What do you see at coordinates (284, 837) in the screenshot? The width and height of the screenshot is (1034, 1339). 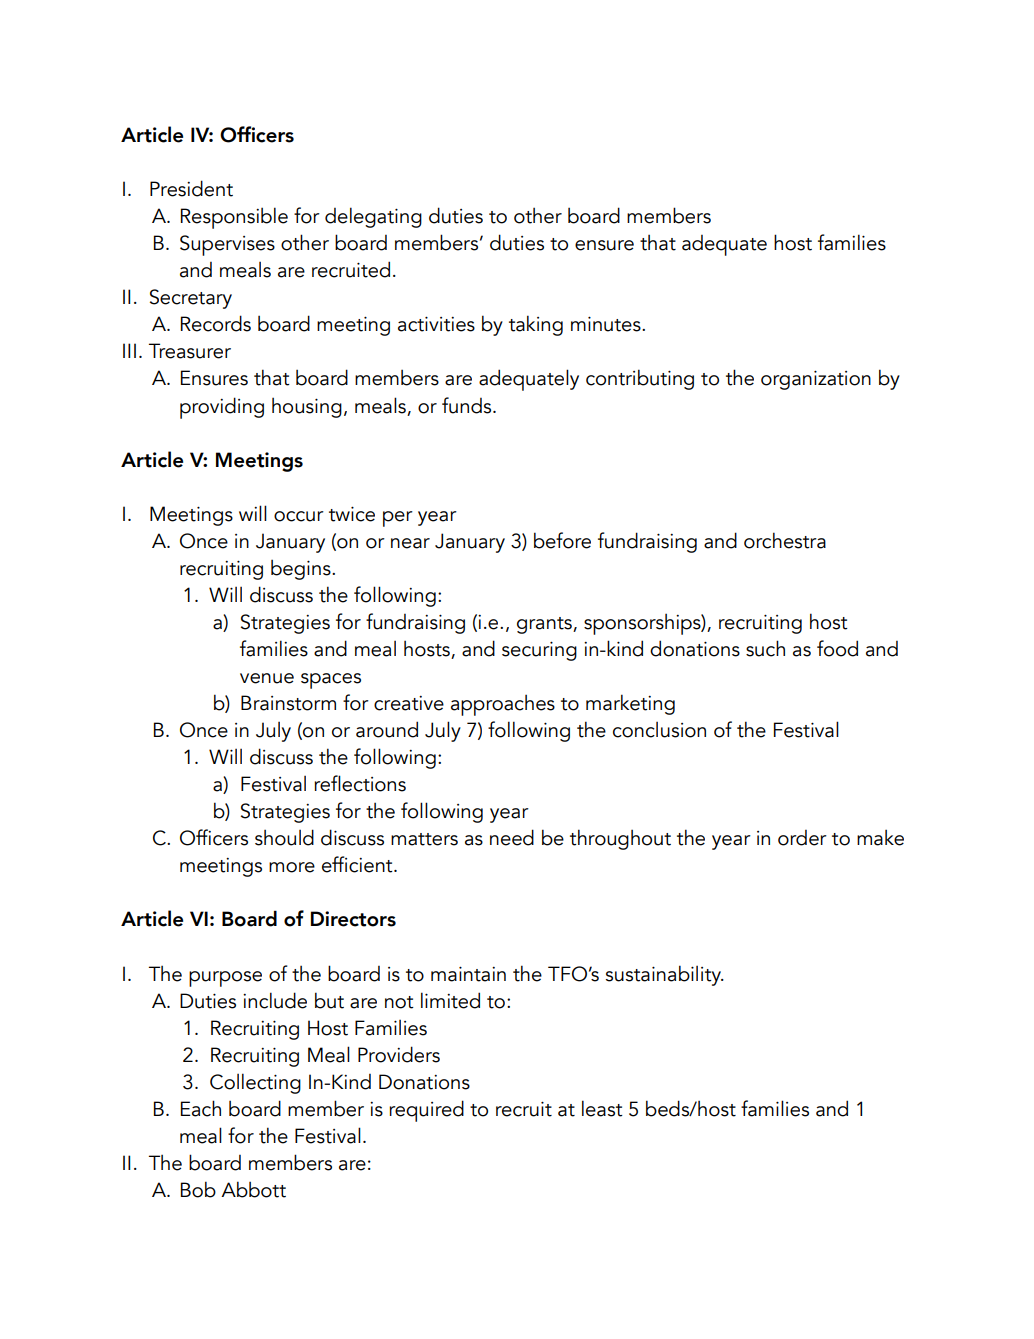 I see `should` at bounding box center [284, 837].
